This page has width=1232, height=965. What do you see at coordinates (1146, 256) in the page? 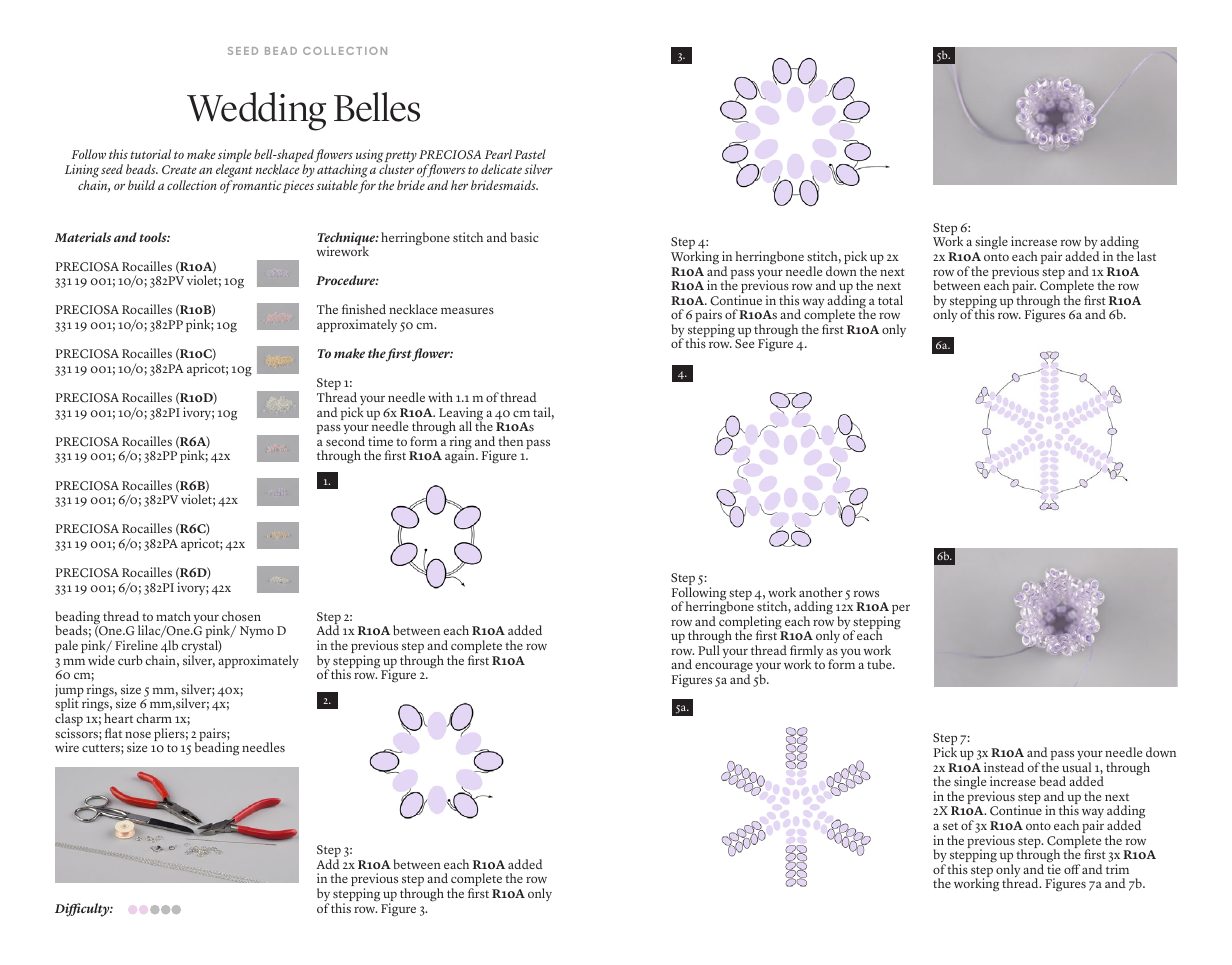
I see `last` at bounding box center [1146, 256].
